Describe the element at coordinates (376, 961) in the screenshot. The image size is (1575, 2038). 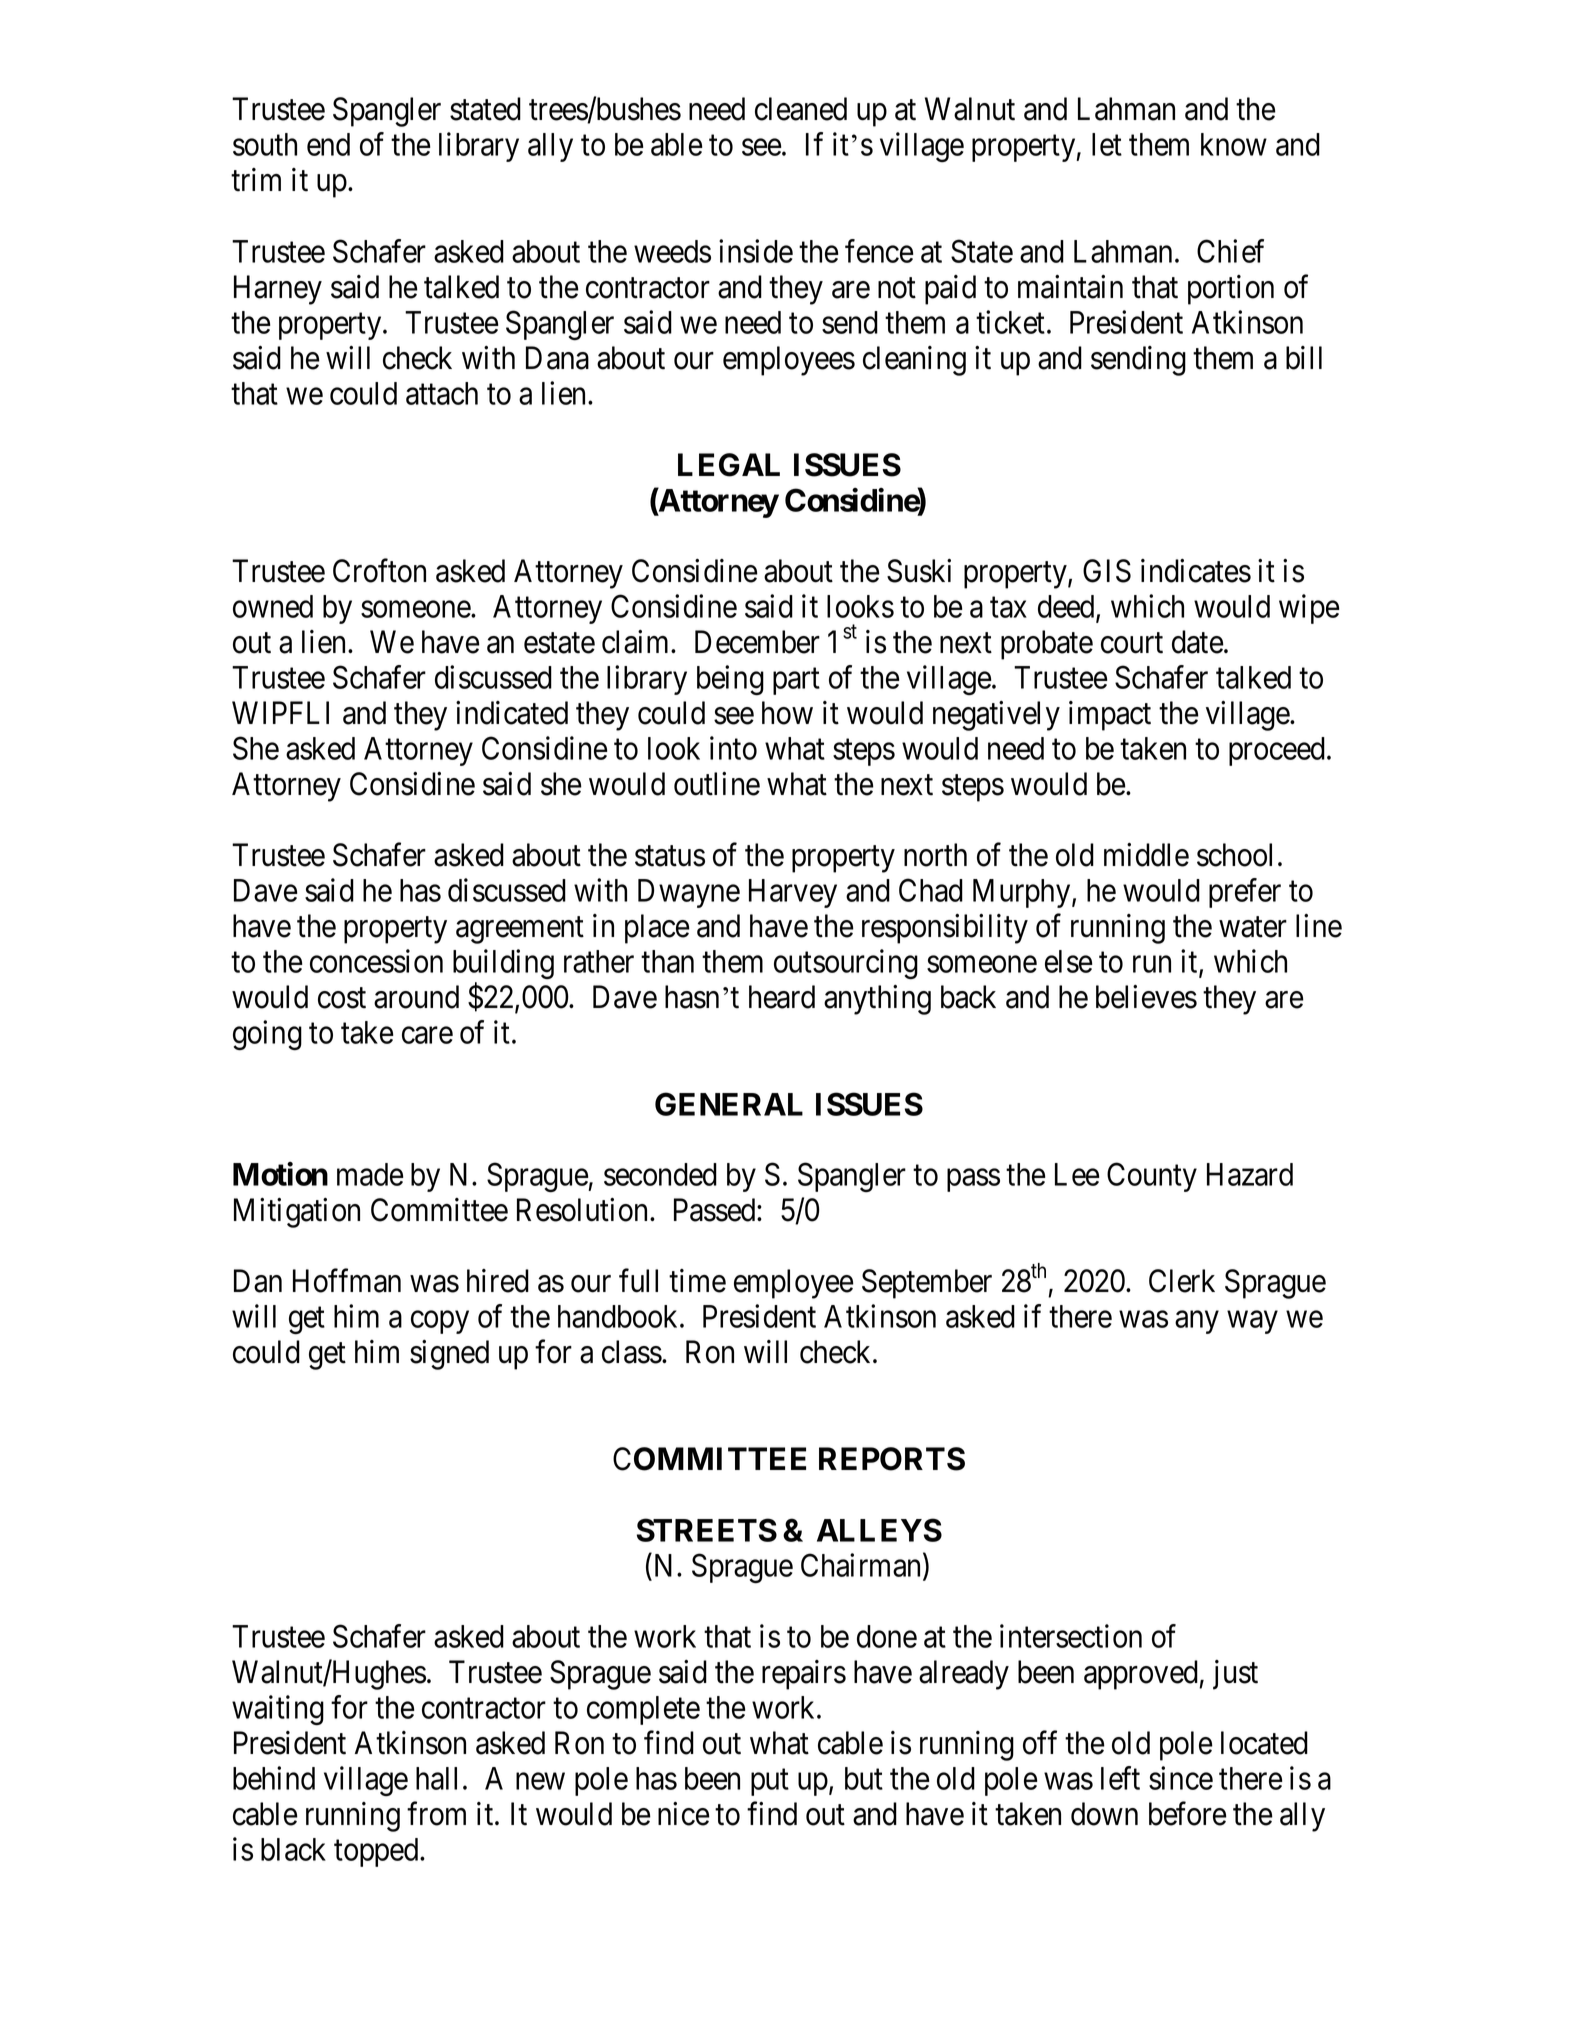
I see `concession` at that location.
